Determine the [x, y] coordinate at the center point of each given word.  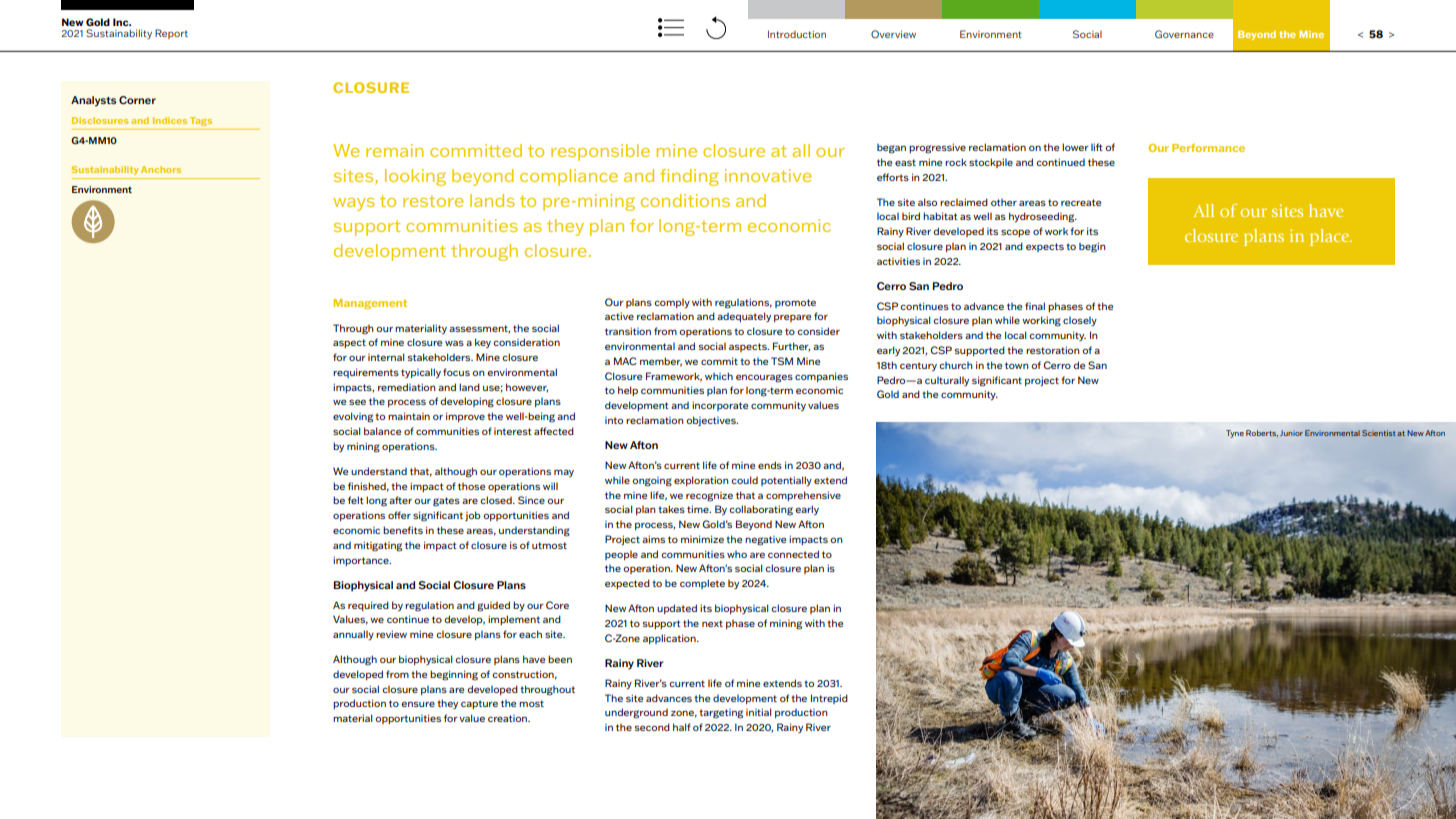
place [1331, 237]
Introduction [797, 34]
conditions [685, 200]
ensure [418, 704]
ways [354, 204]
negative [765, 541]
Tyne [1235, 434]
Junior [1291, 433]
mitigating [378, 546]
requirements [366, 373]
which [719, 376]
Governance [1184, 34]
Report [171, 34]
